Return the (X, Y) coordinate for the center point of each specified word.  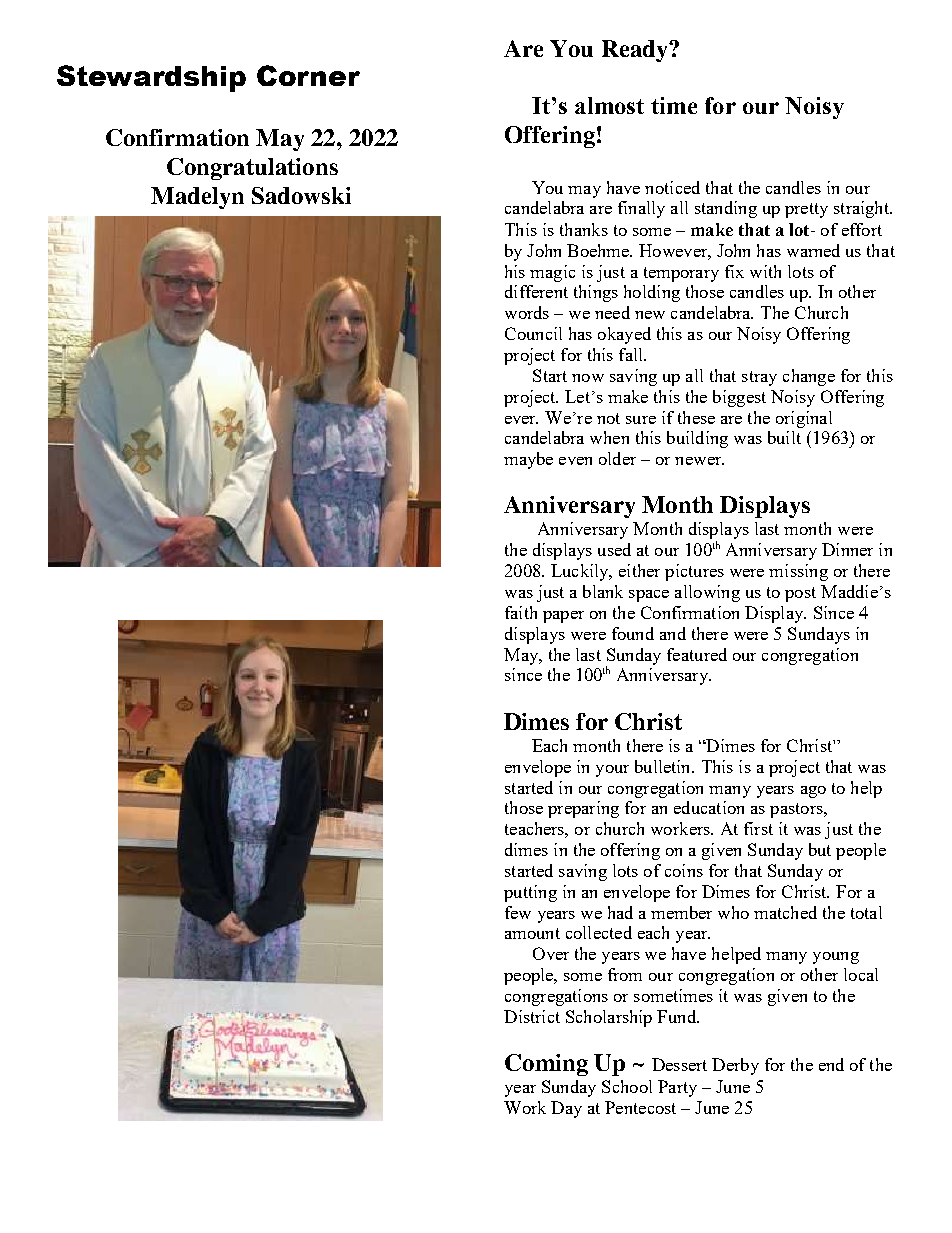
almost (609, 105)
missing (798, 572)
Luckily (581, 572)
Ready (636, 51)
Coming (546, 1065)
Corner (308, 75)
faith (521, 612)
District (532, 1016)
